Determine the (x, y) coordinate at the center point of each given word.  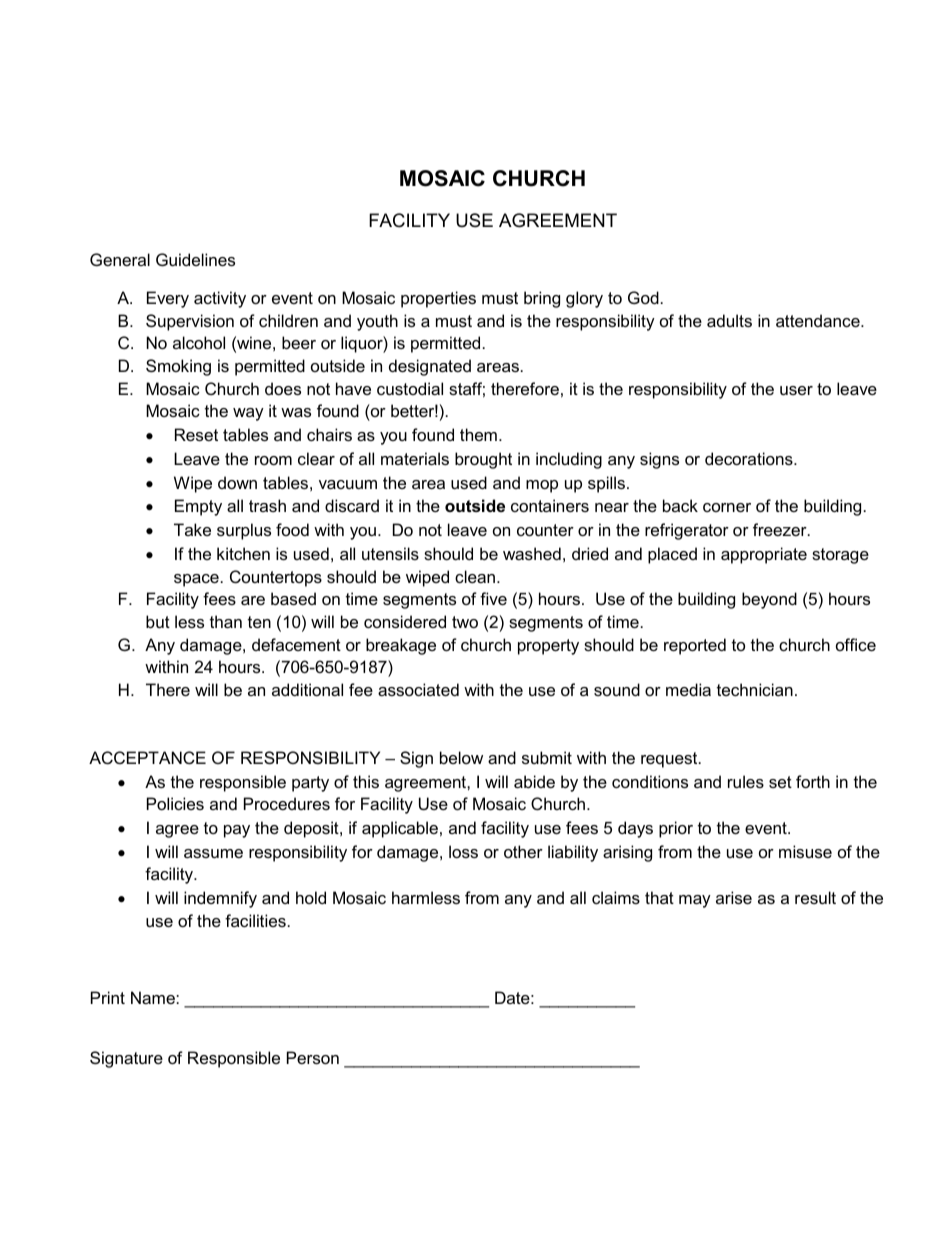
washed (532, 553)
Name (154, 997)
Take (192, 529)
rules (746, 781)
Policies (175, 803)
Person (313, 1057)
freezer (781, 529)
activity (220, 299)
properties (438, 299)
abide (534, 781)
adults (729, 320)
